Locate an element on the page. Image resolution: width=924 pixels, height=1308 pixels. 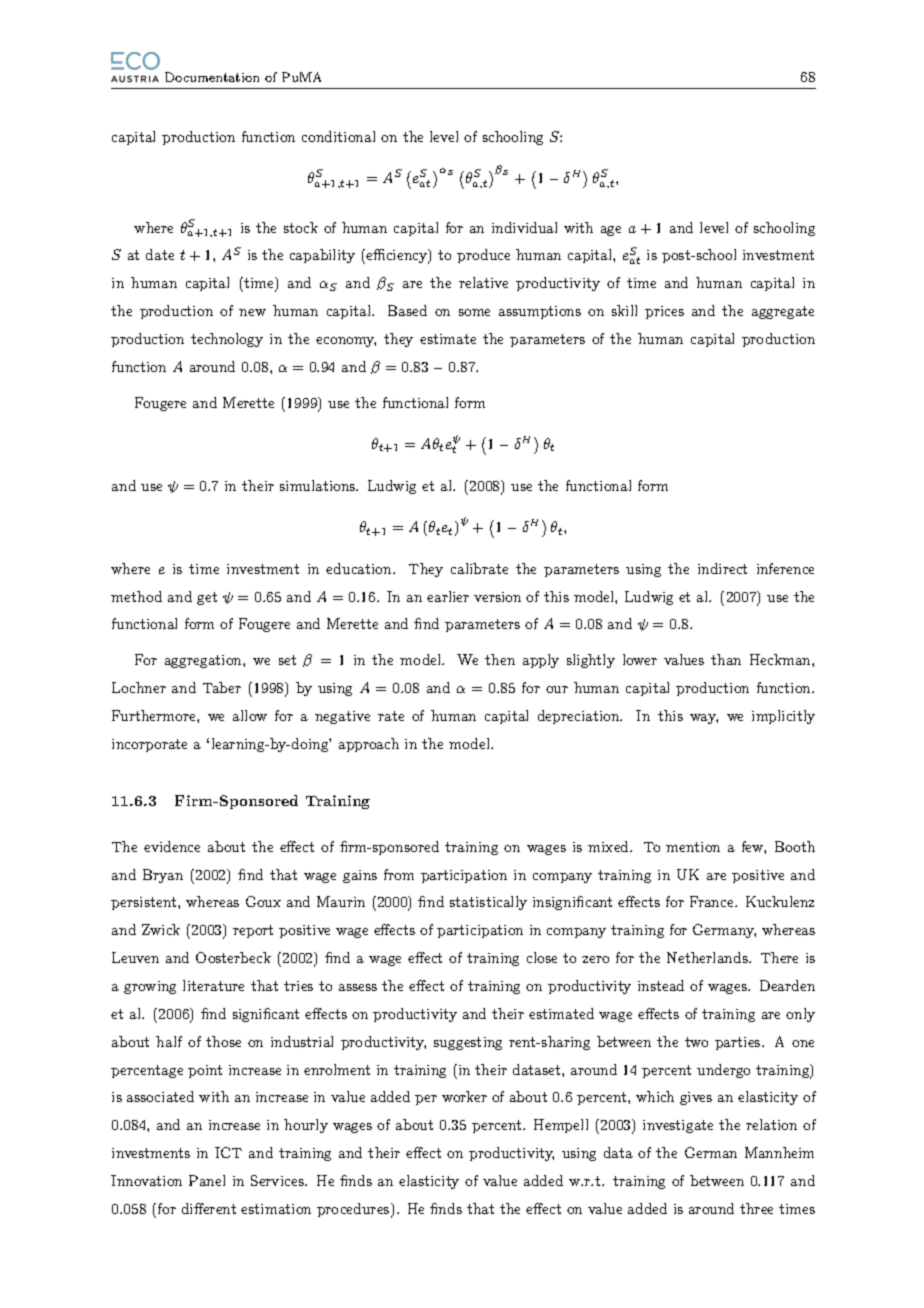
Netherlands is located at coordinates (708, 957).
